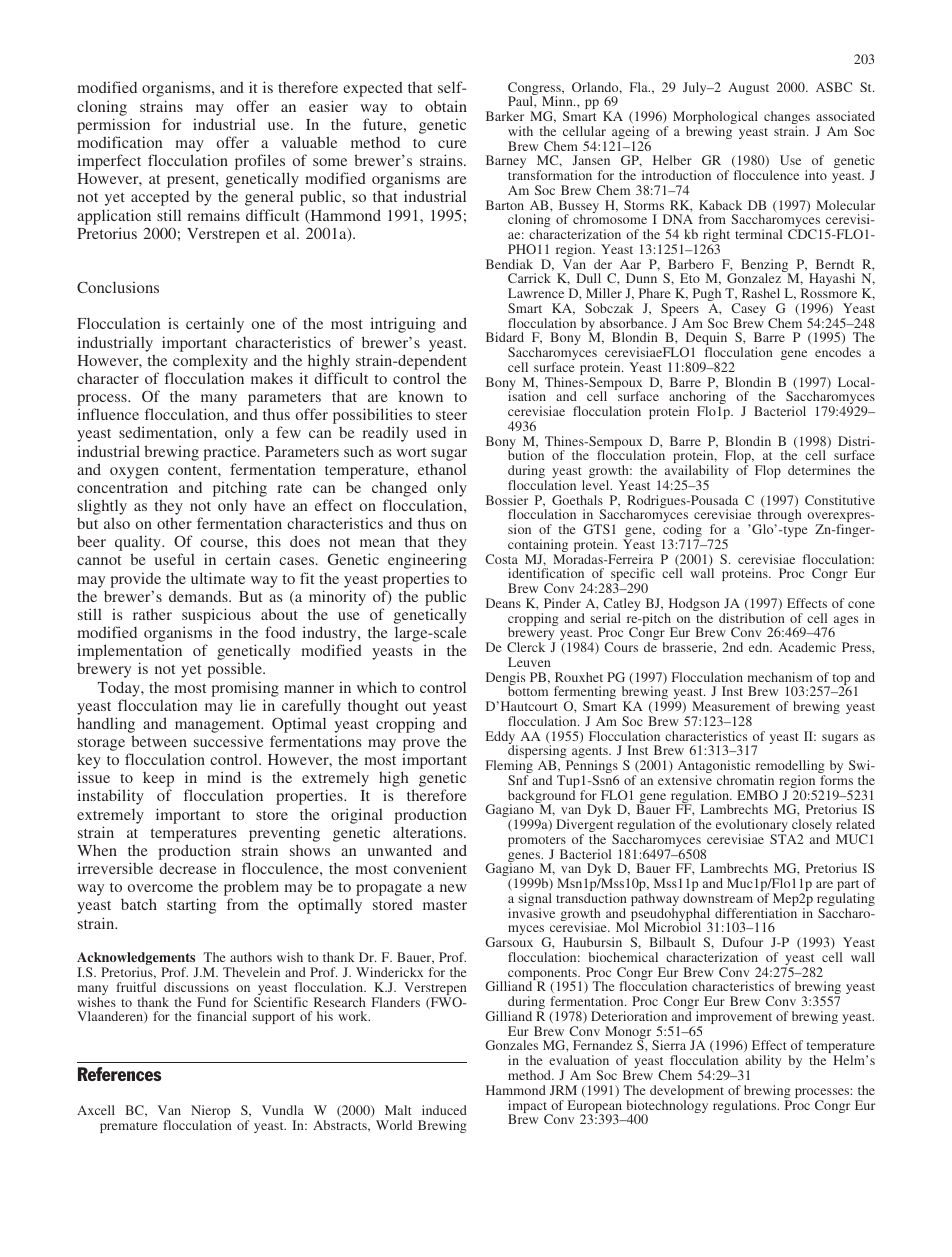 The height and width of the screenshot is (1257, 952). What do you see at coordinates (505, 116) in the screenshot?
I see `Barker` at bounding box center [505, 116].
